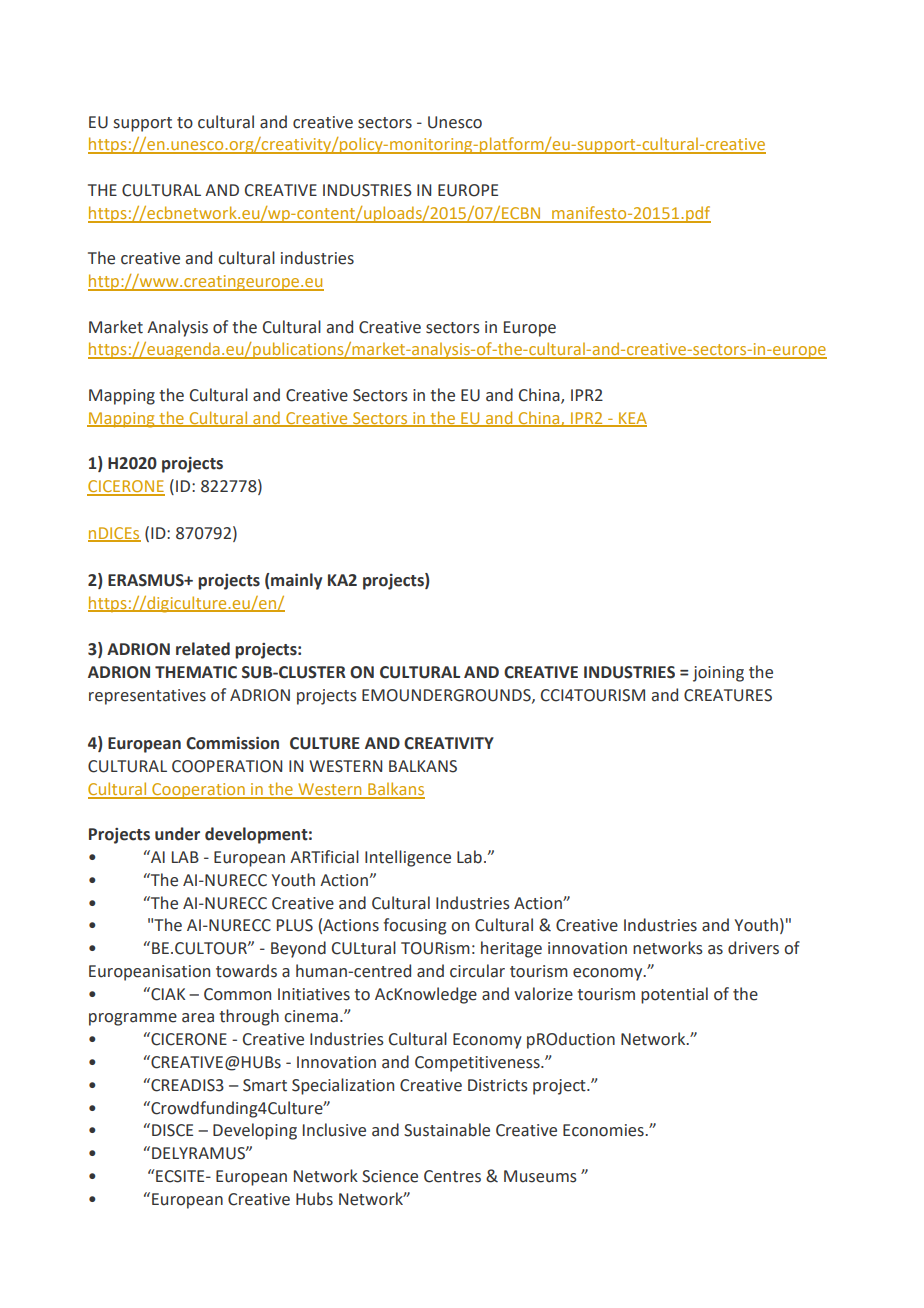  I want to click on joining, so click(718, 674).
